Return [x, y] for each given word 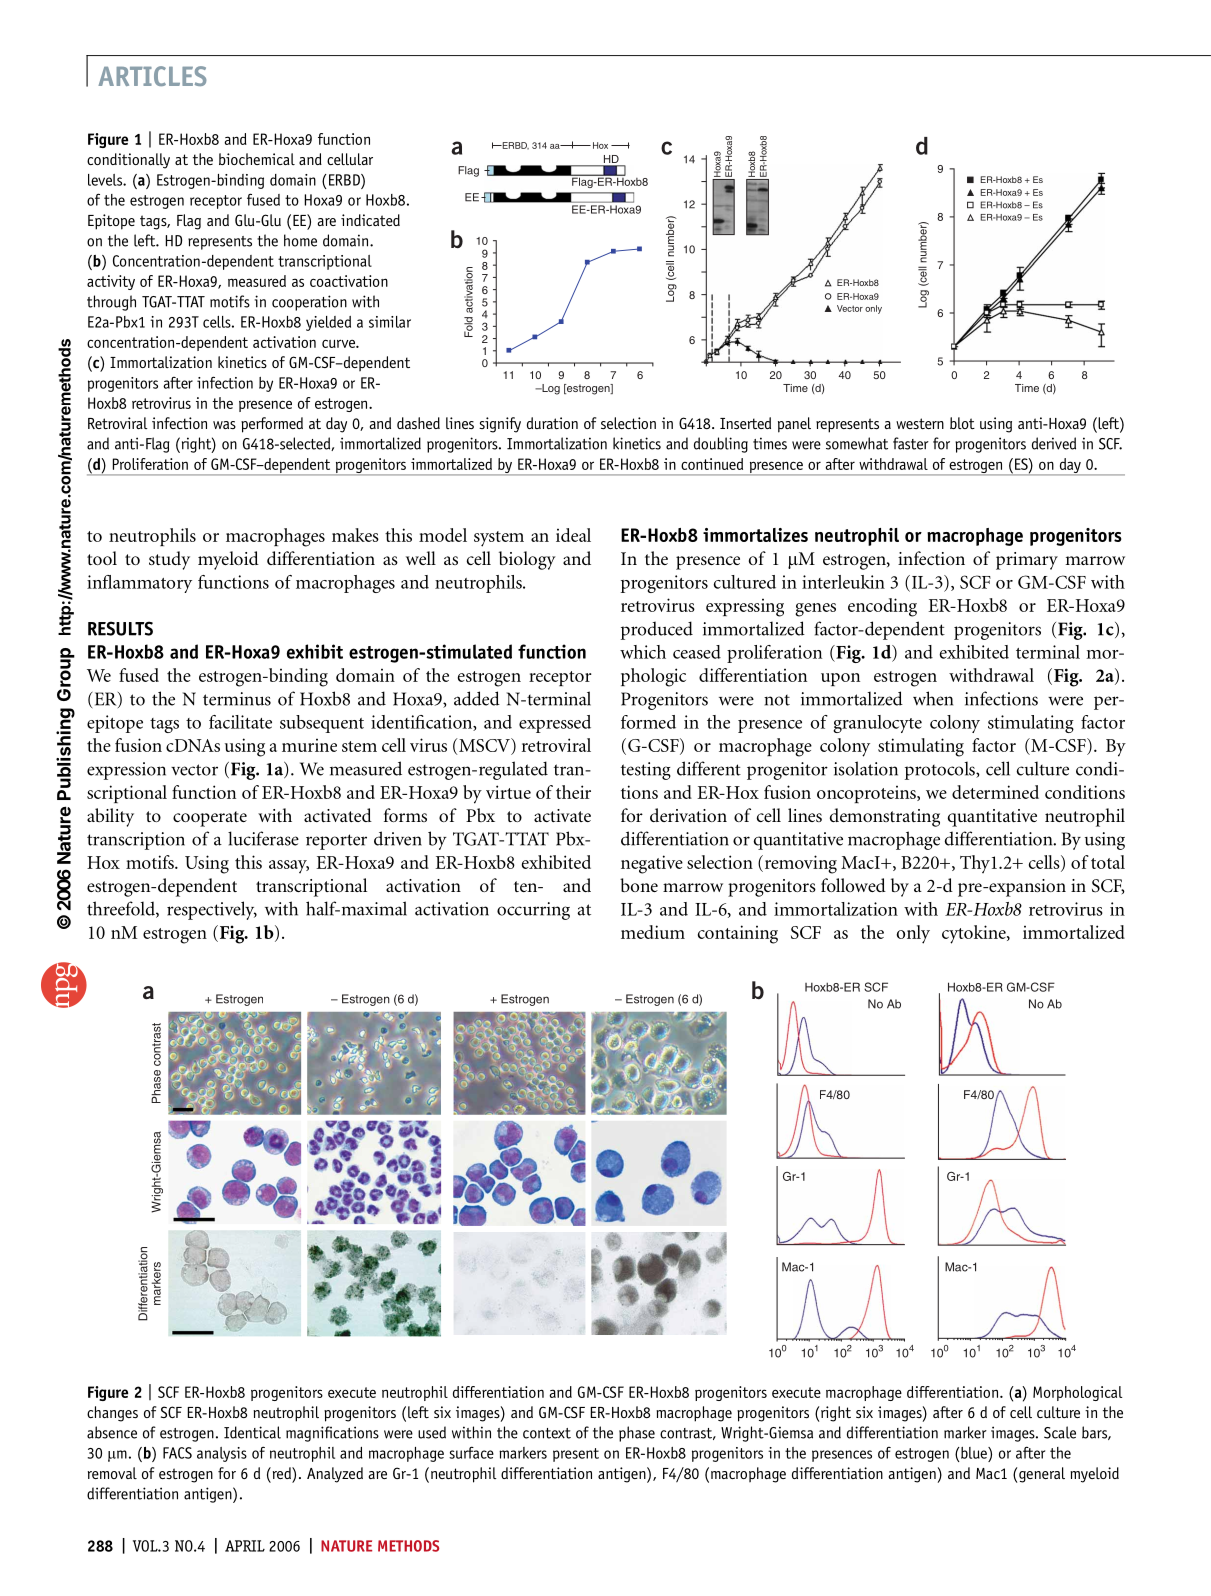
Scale [1060, 1432]
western [920, 423]
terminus [237, 699]
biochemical [257, 159]
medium [653, 932]
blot [962, 423]
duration [552, 423]
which [643, 652]
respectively [212, 910]
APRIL [245, 1546]
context [547, 1433]
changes [112, 1414]
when [933, 698]
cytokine [975, 934]
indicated [370, 220]
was [224, 425]
